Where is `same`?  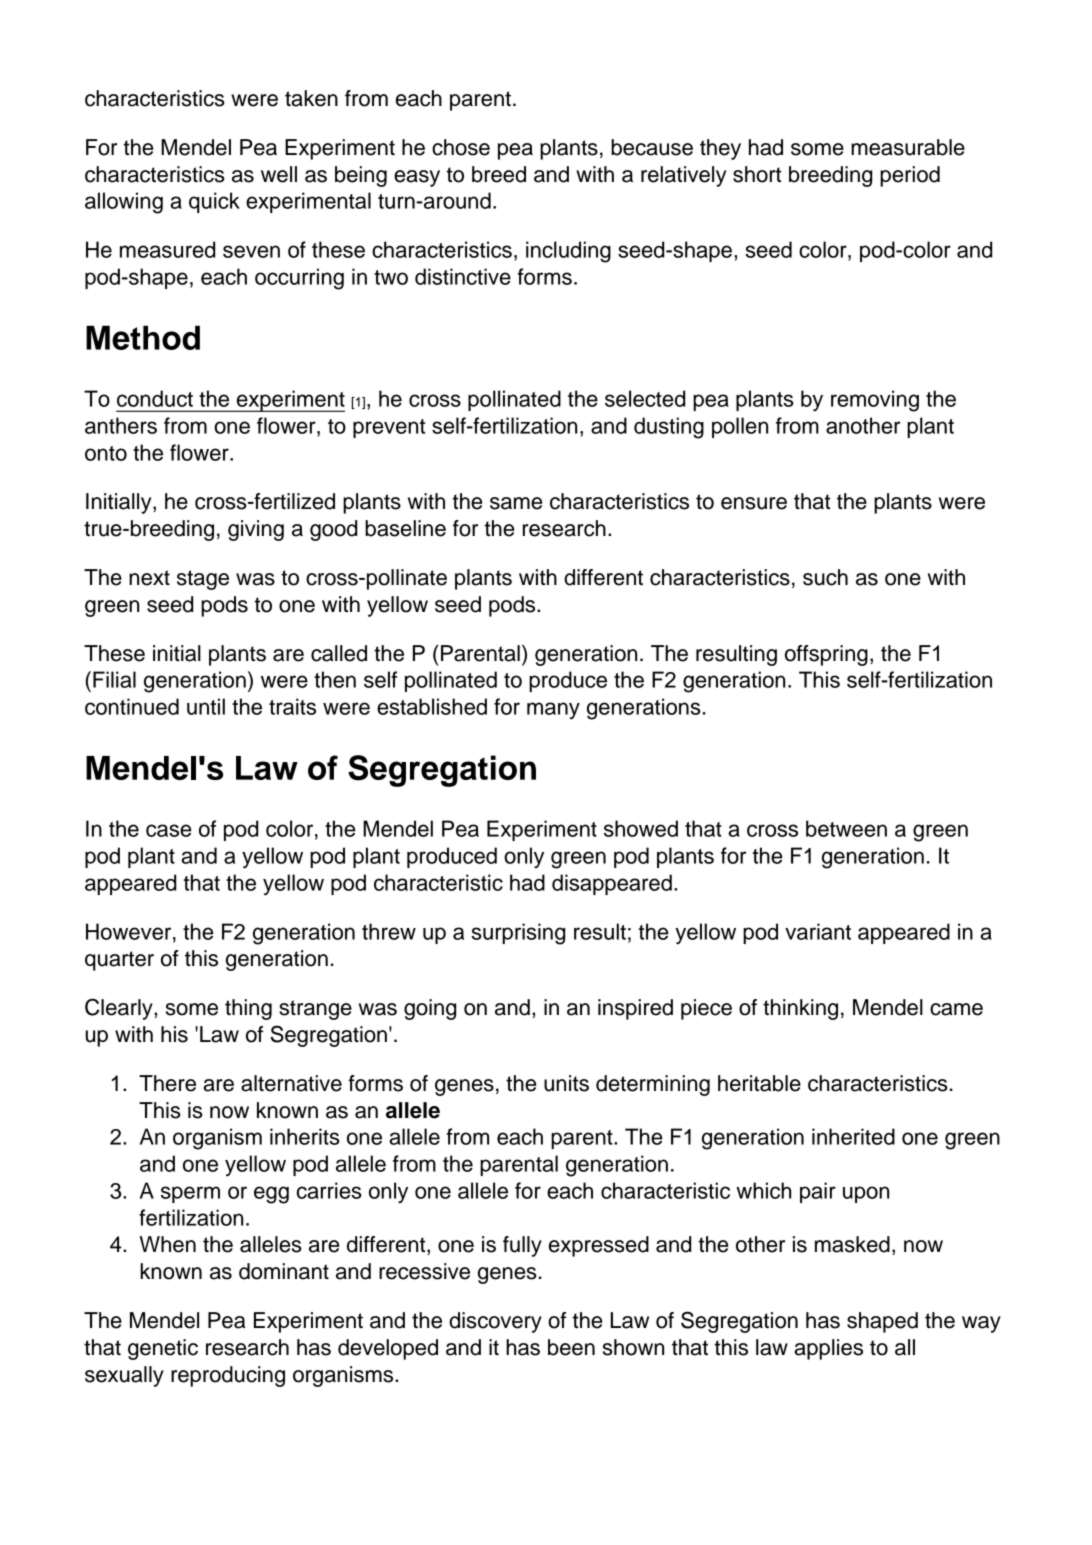
same is located at coordinates (516, 503).
